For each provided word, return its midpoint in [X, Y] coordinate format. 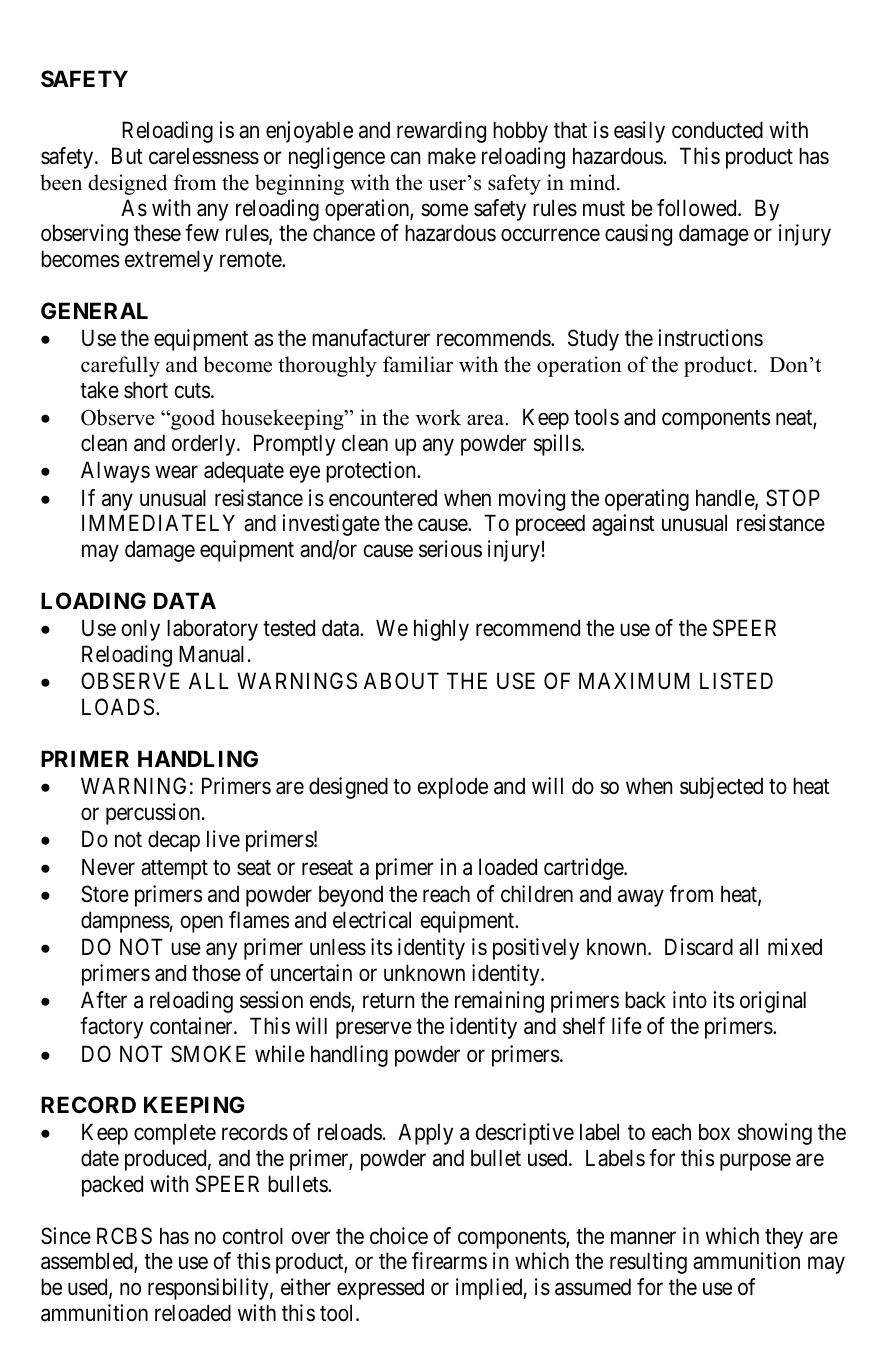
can [405, 158]
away [641, 898]
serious [450, 549]
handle [726, 499]
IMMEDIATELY [158, 522]
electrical [372, 920]
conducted [717, 130]
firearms [449, 1261]
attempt [174, 870]
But [127, 155]
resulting [648, 1263]
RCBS [124, 1236]
